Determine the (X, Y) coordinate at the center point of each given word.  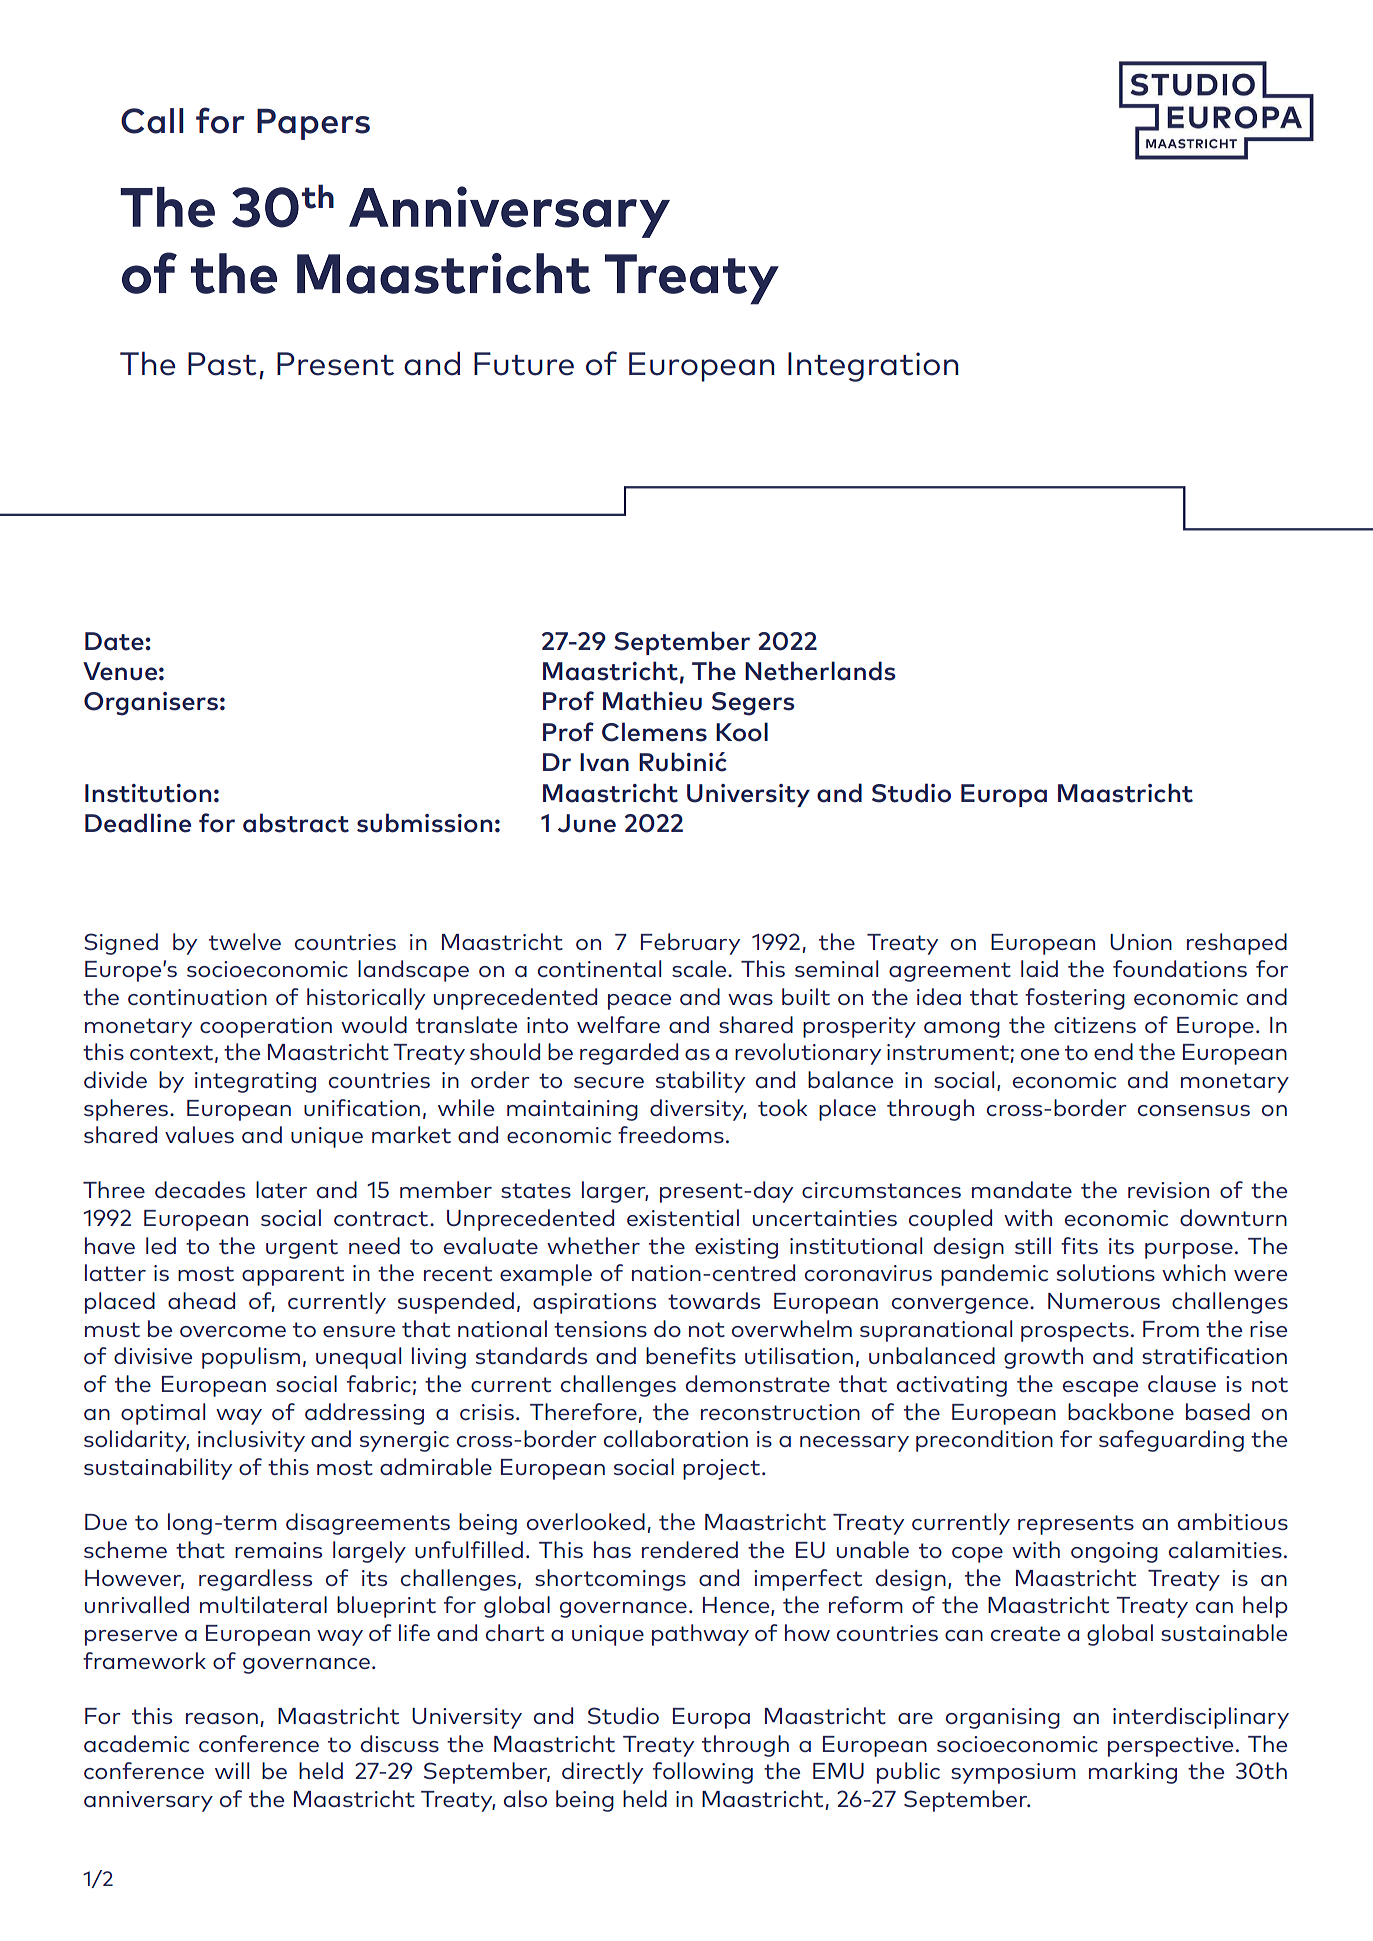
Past (222, 364)
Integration (873, 367)
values (199, 1134)
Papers (313, 124)
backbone (1121, 1411)
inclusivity (251, 1441)
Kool (742, 732)
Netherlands (820, 671)
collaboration (676, 1438)
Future (524, 364)
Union (1141, 942)
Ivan (604, 762)
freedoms (671, 1134)
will (232, 1770)
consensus (1194, 1110)
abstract (296, 823)
